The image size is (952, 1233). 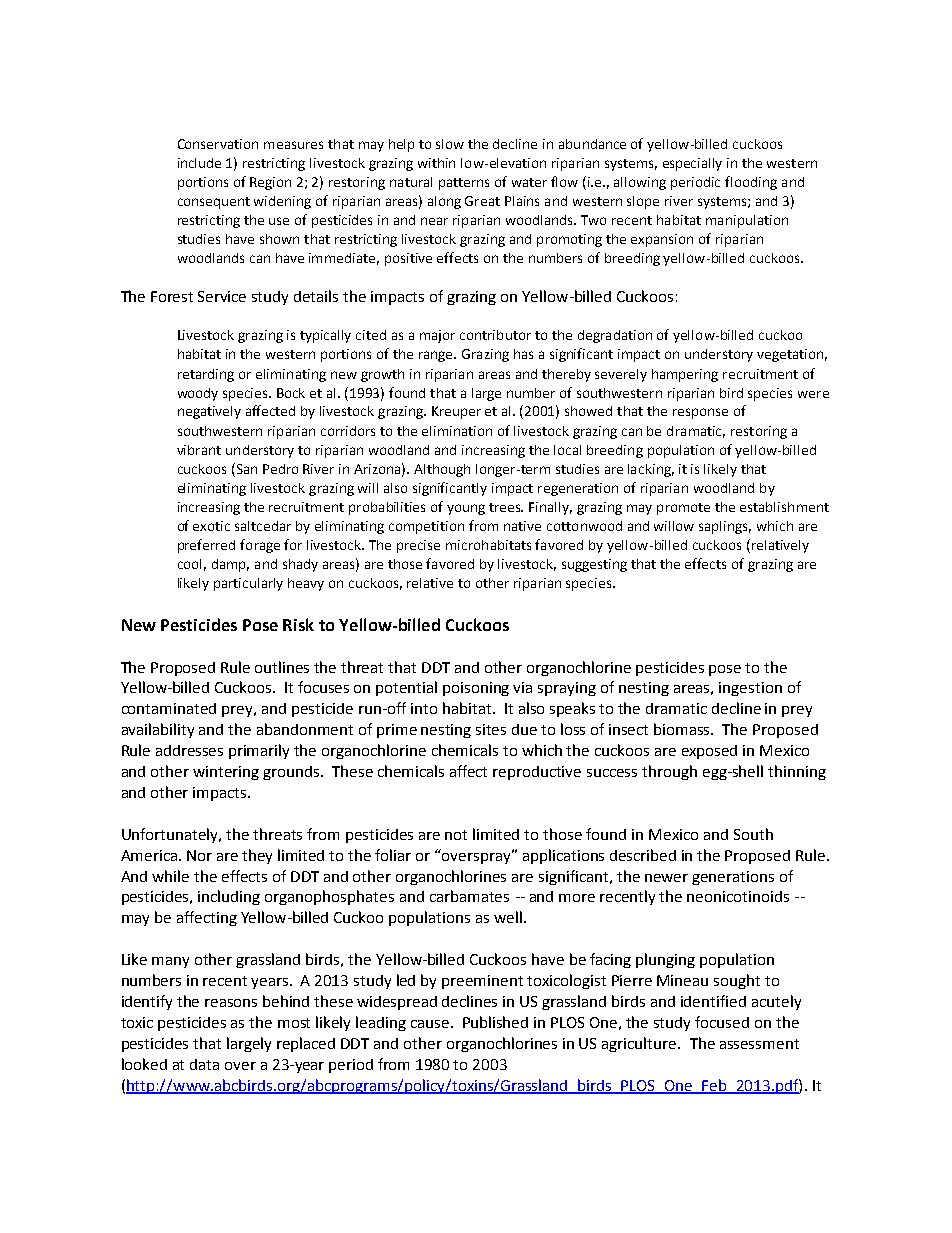 What do you see at coordinates (456, 835) in the screenshot?
I see `not` at bounding box center [456, 835].
